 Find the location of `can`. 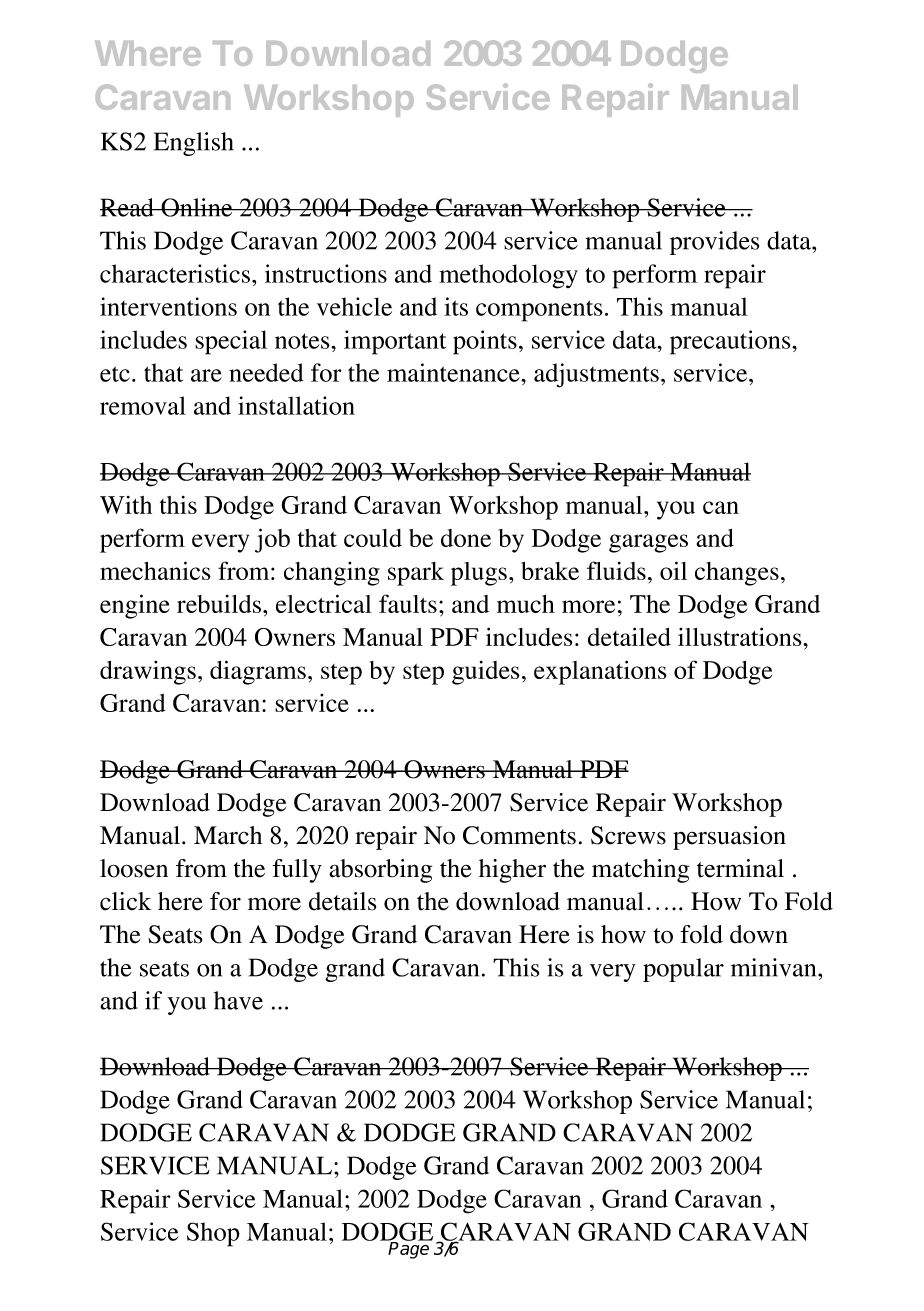

can is located at coordinates (721, 507).
